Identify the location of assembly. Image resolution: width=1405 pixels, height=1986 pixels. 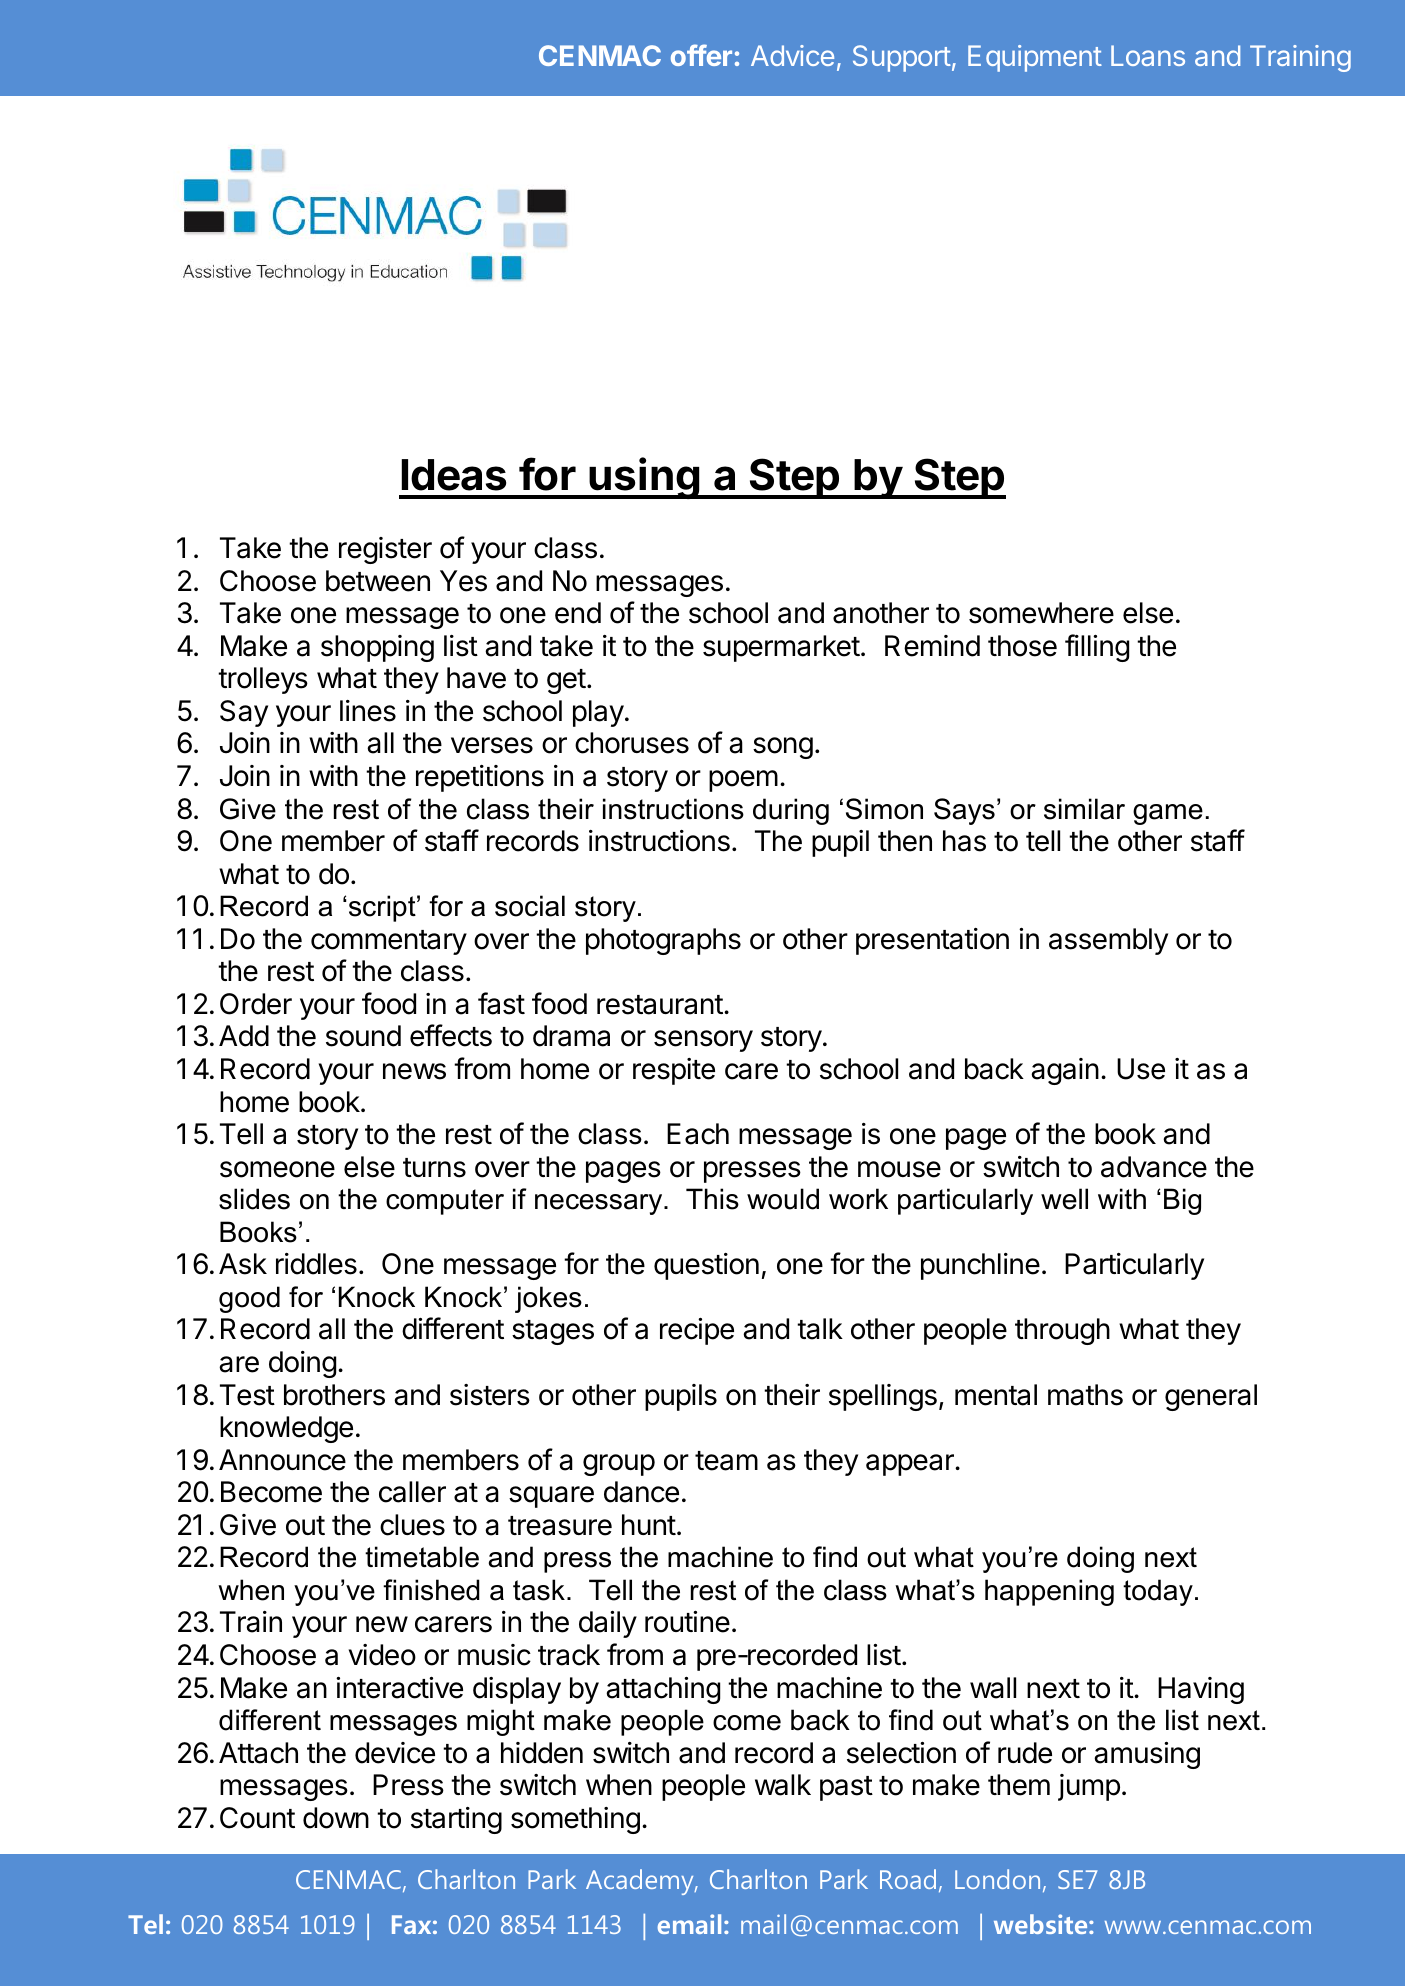
(1108, 941).
